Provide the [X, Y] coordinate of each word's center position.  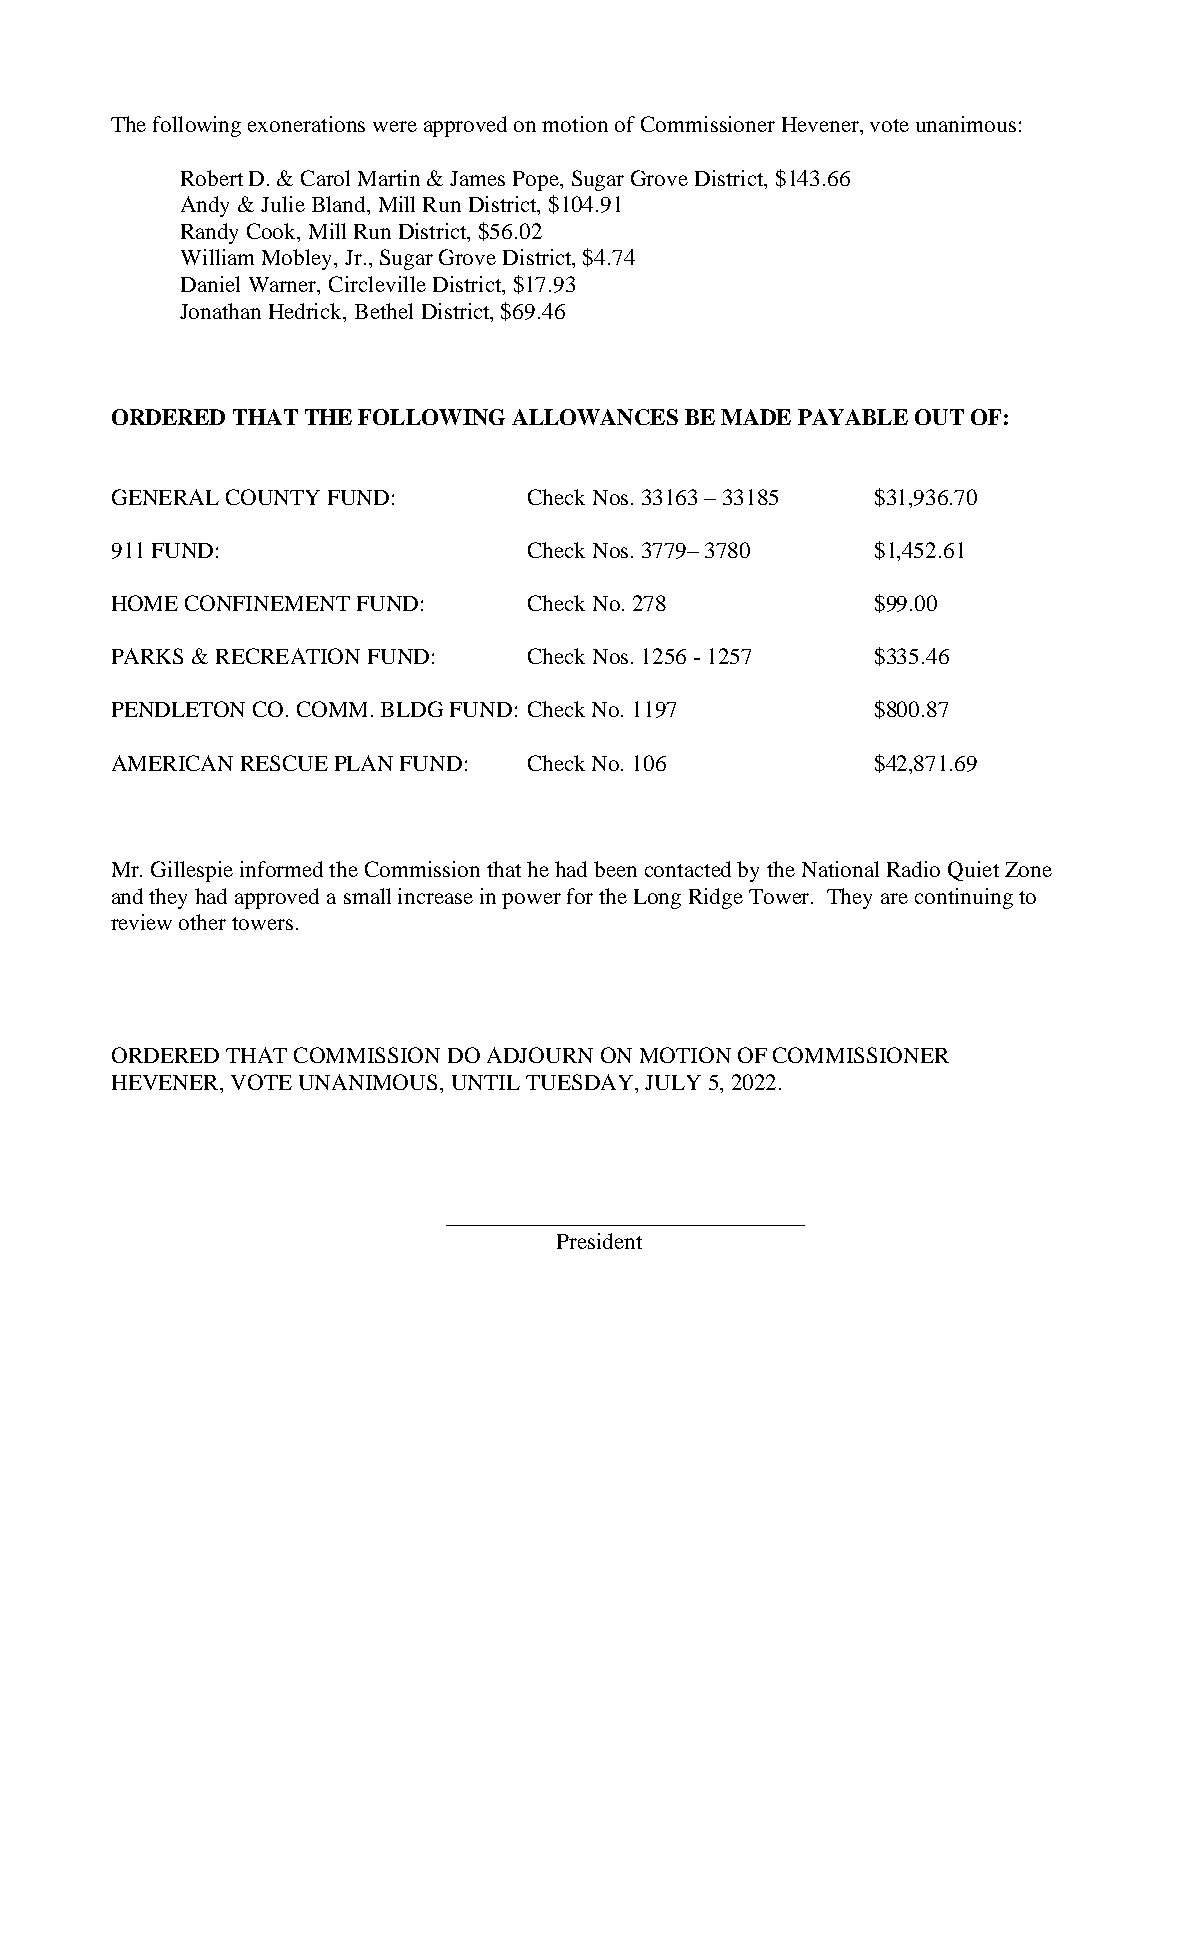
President [599, 1241]
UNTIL [486, 1082]
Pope [537, 181]
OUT [939, 417]
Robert [212, 178]
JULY [673, 1082]
